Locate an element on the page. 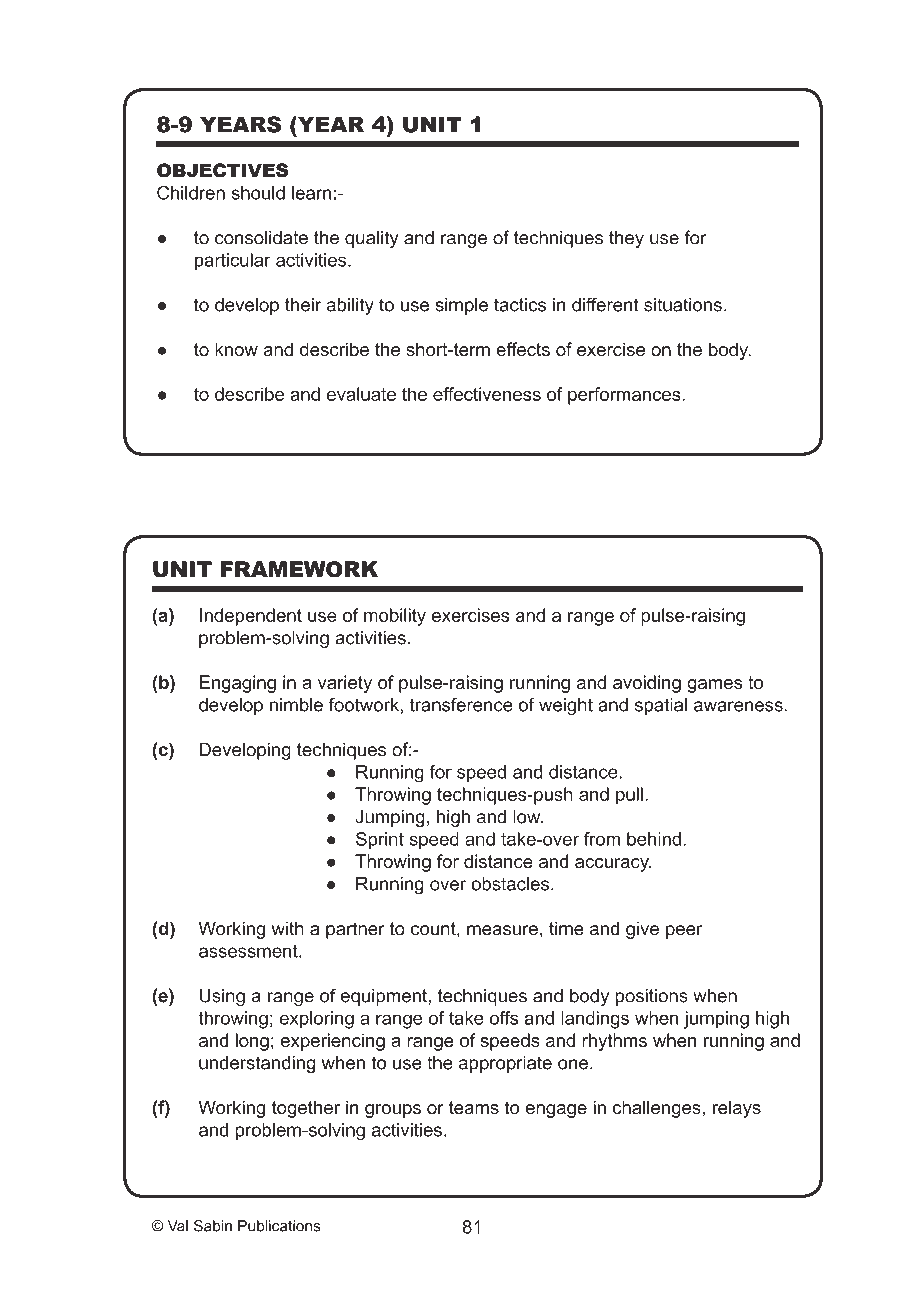  behind is located at coordinates (654, 839).
